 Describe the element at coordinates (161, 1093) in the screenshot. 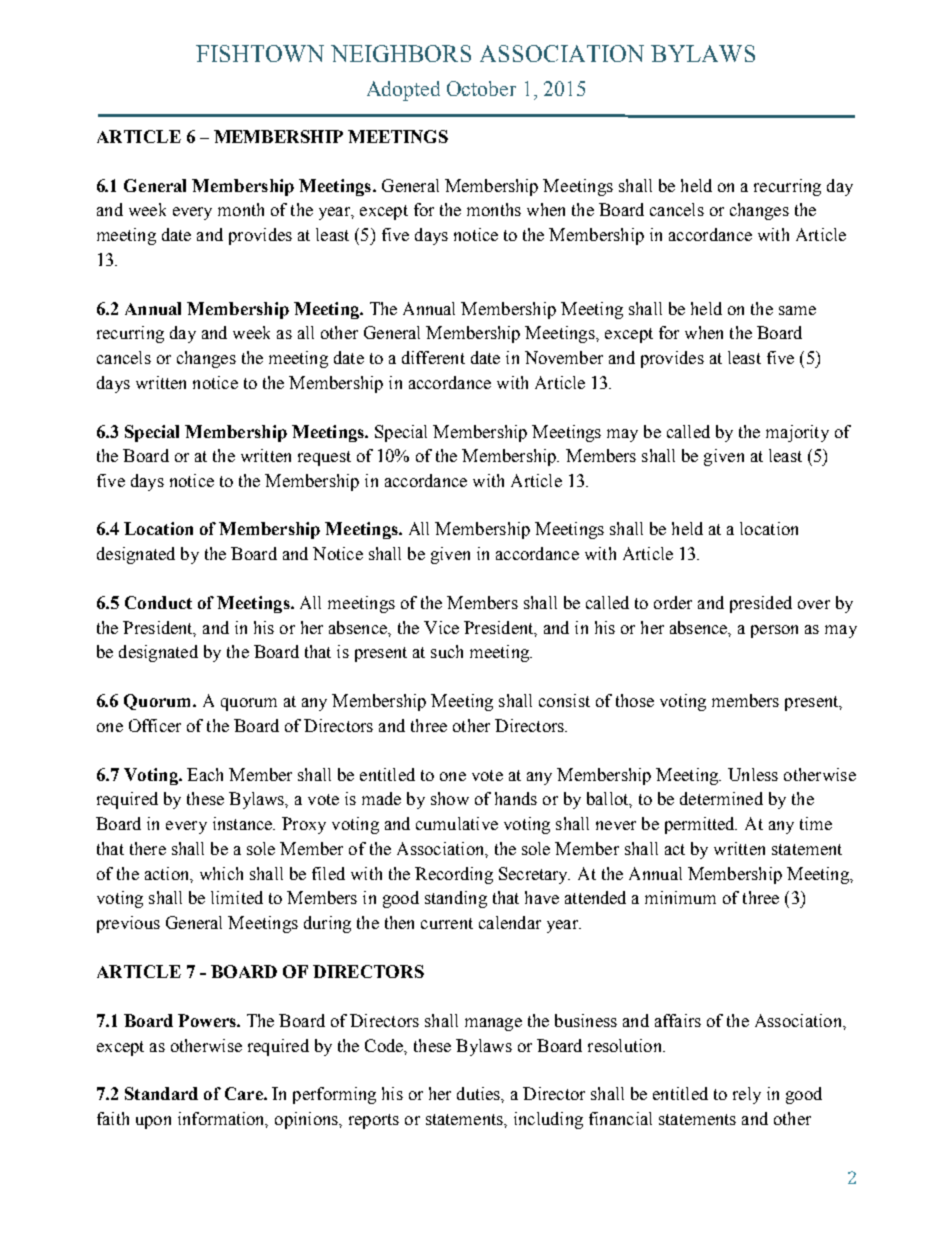

I see `Standard` at that location.
